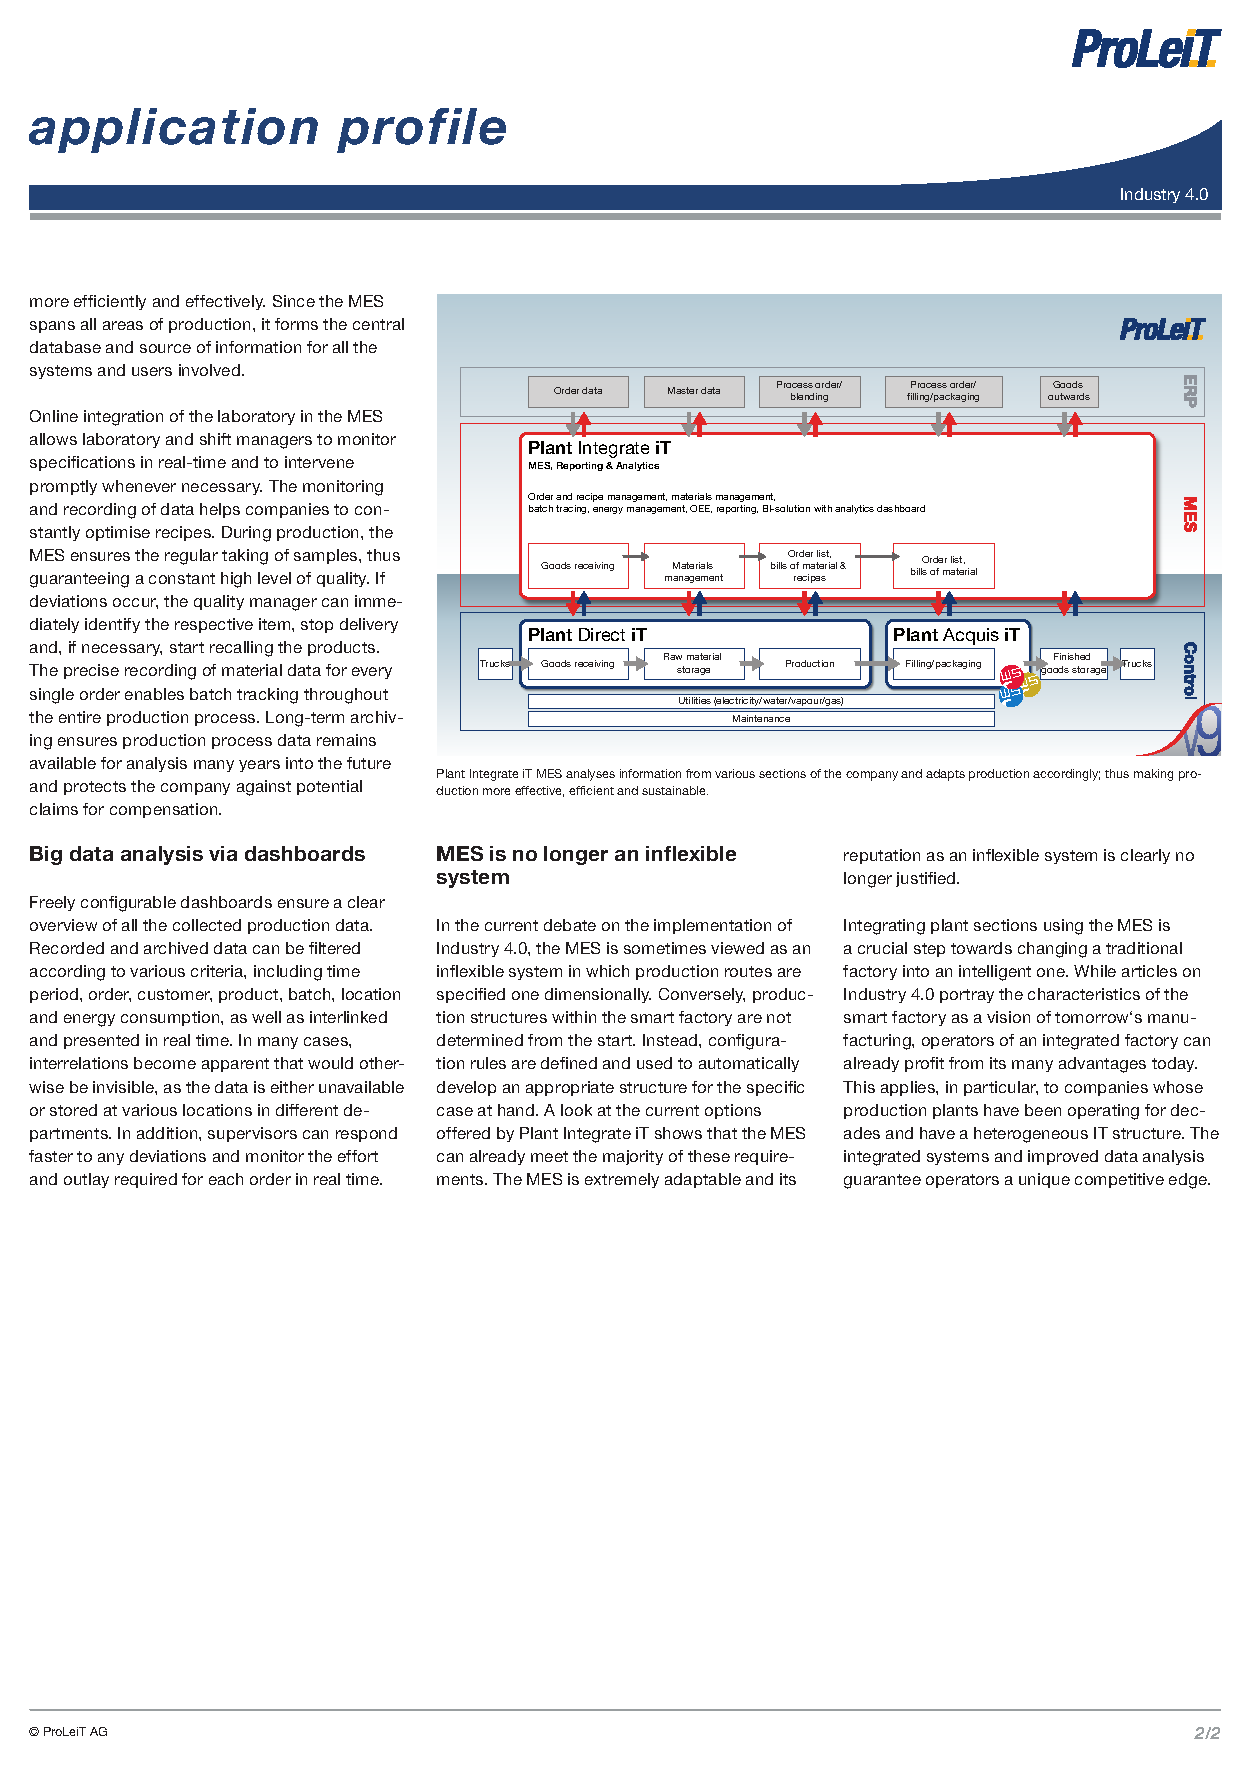  Describe the element at coordinates (602, 634) in the image. I see `Direct` at that location.
